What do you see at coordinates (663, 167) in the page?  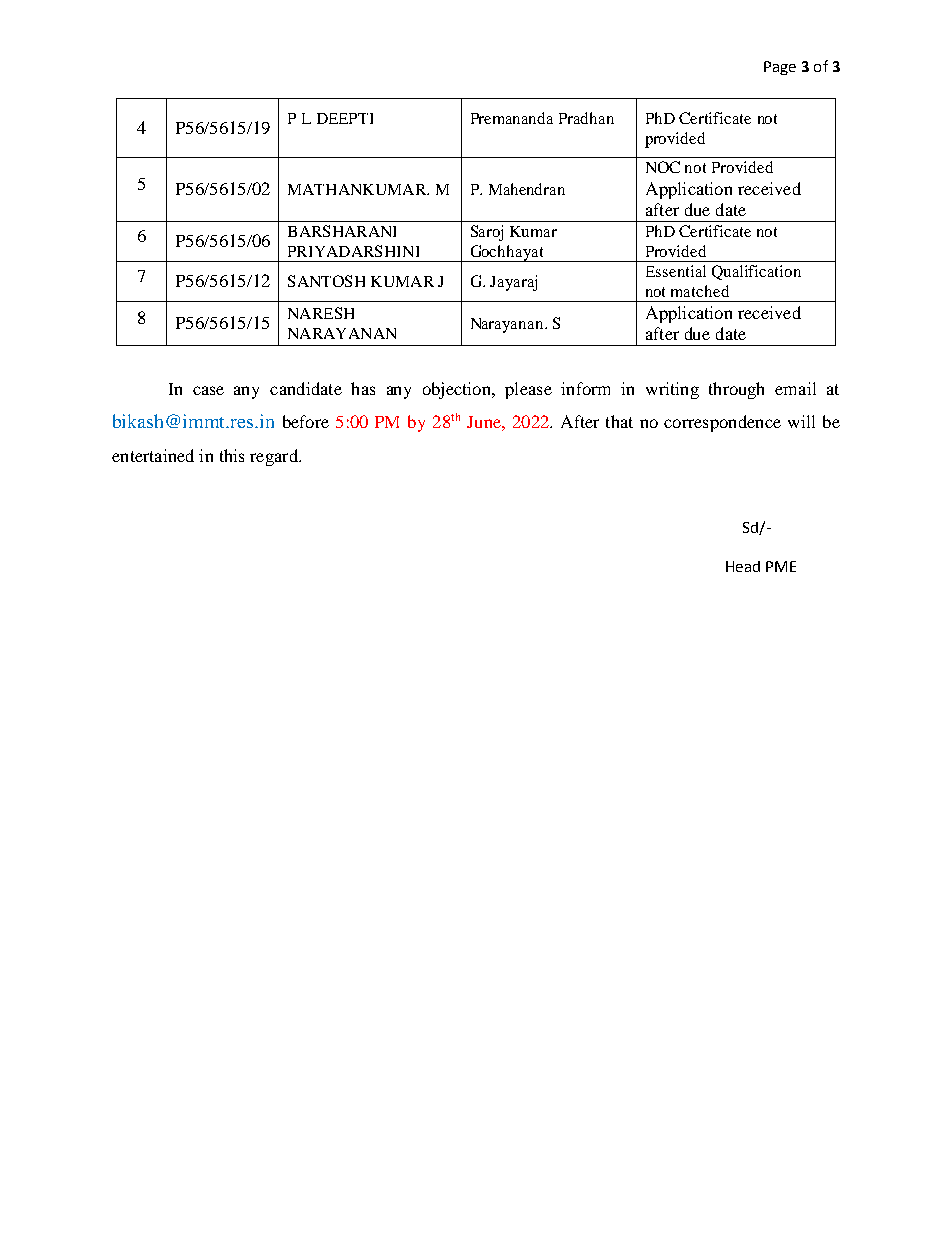 I see `NOC` at bounding box center [663, 167].
